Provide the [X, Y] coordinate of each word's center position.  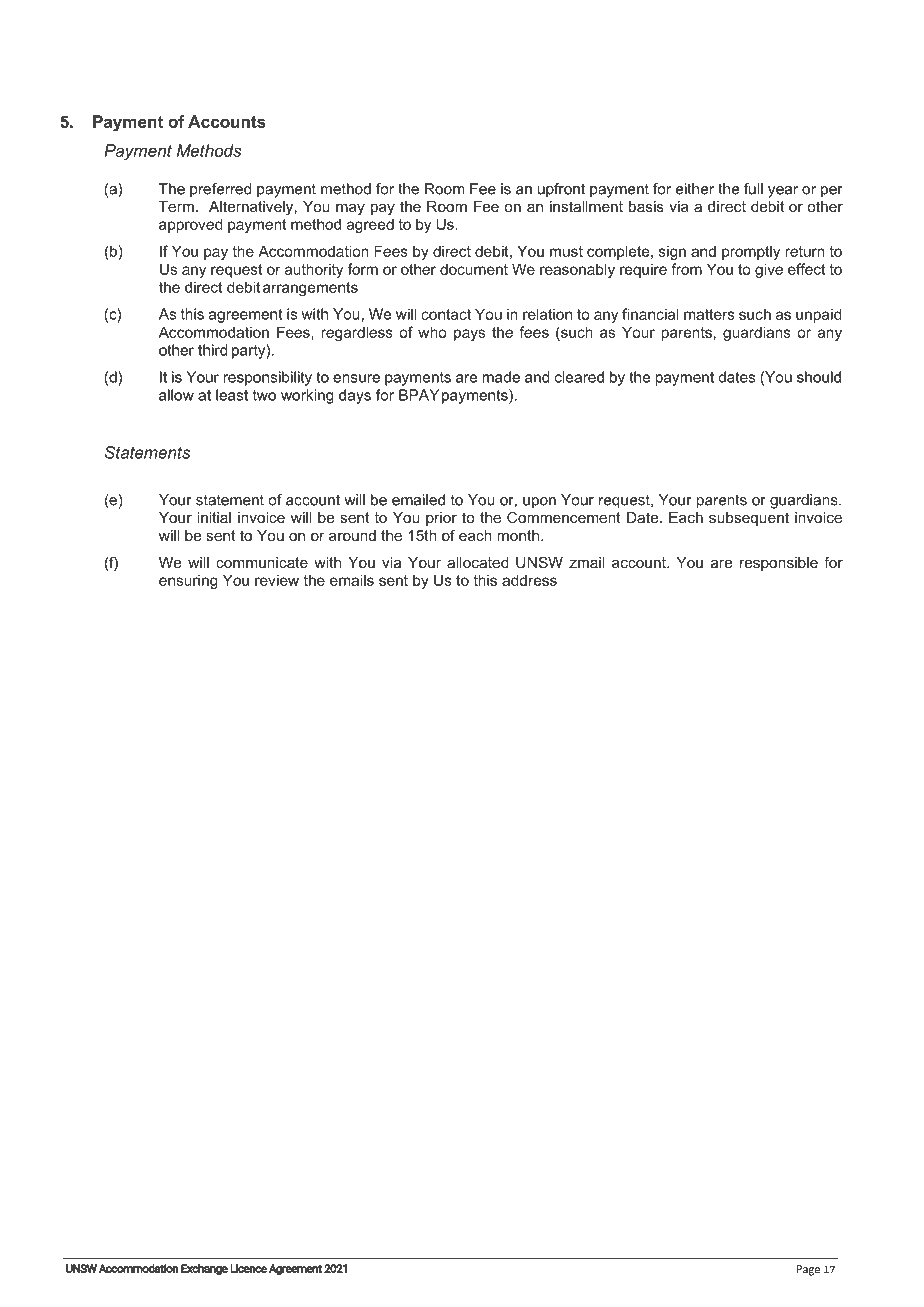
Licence [248, 1268]
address [529, 580]
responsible [779, 564]
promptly [751, 252]
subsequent [749, 519]
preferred [221, 190]
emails [352, 580]
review [277, 580]
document [474, 269]
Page [808, 1270]
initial [214, 517]
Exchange [204, 1270]
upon [539, 503]
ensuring [188, 581]
